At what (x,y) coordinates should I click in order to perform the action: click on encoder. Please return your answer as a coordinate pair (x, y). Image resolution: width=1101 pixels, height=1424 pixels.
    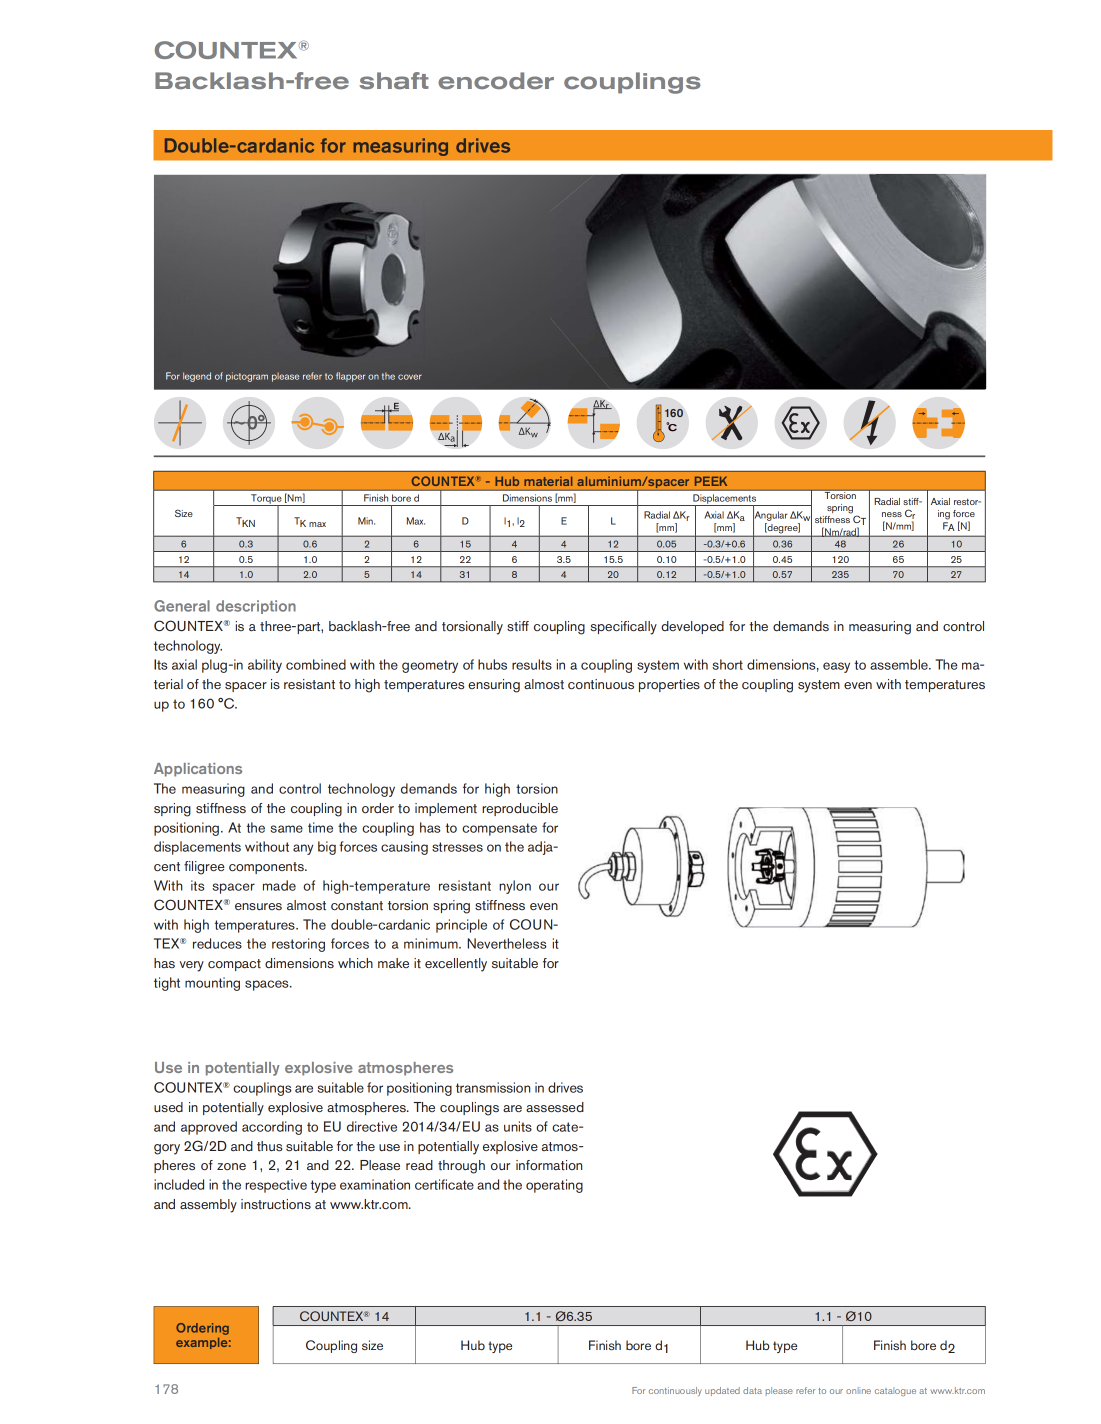
    Looking at the image, I should click on (496, 80).
